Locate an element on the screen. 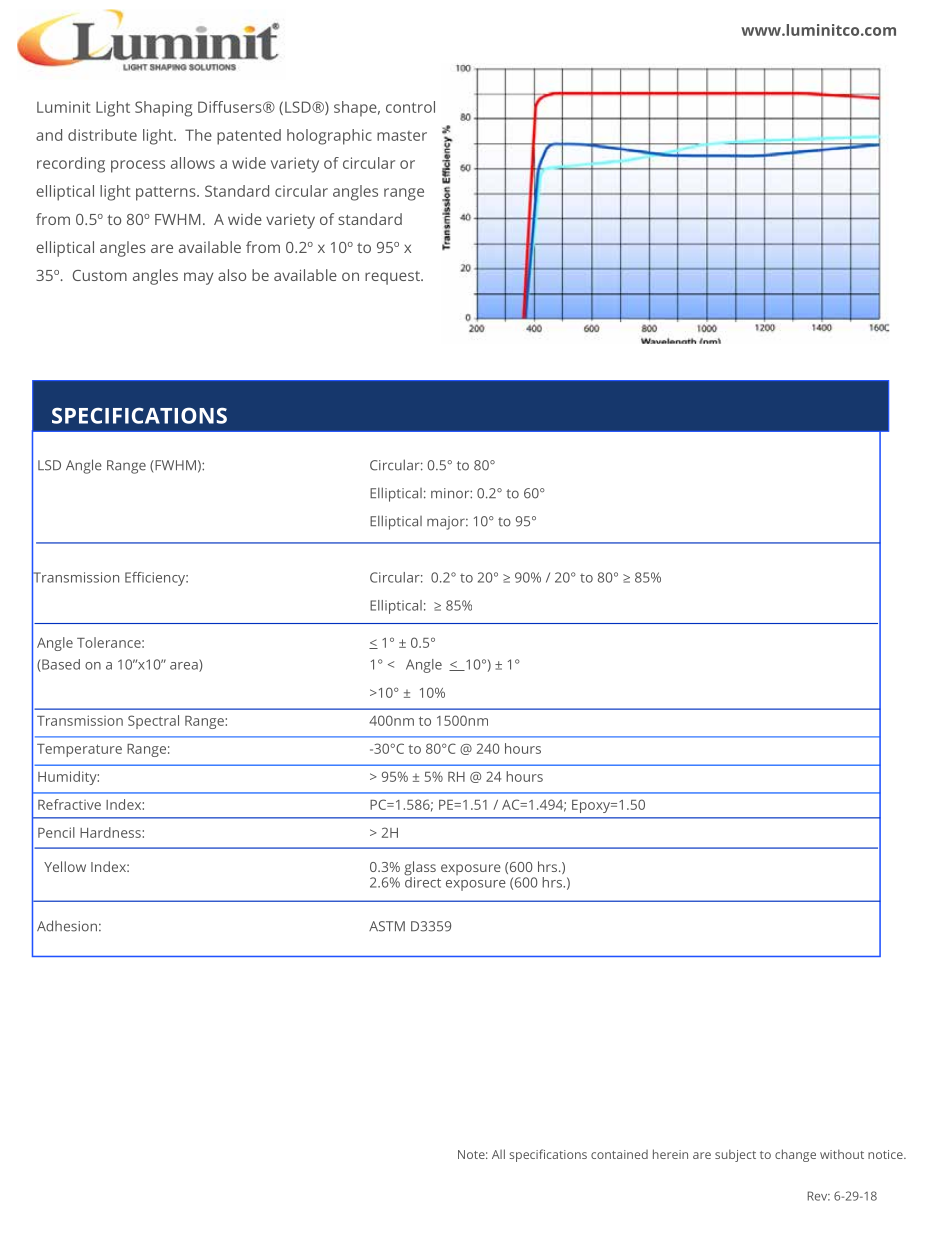 This screenshot has height=1233, width=952. direct is located at coordinates (423, 881).
